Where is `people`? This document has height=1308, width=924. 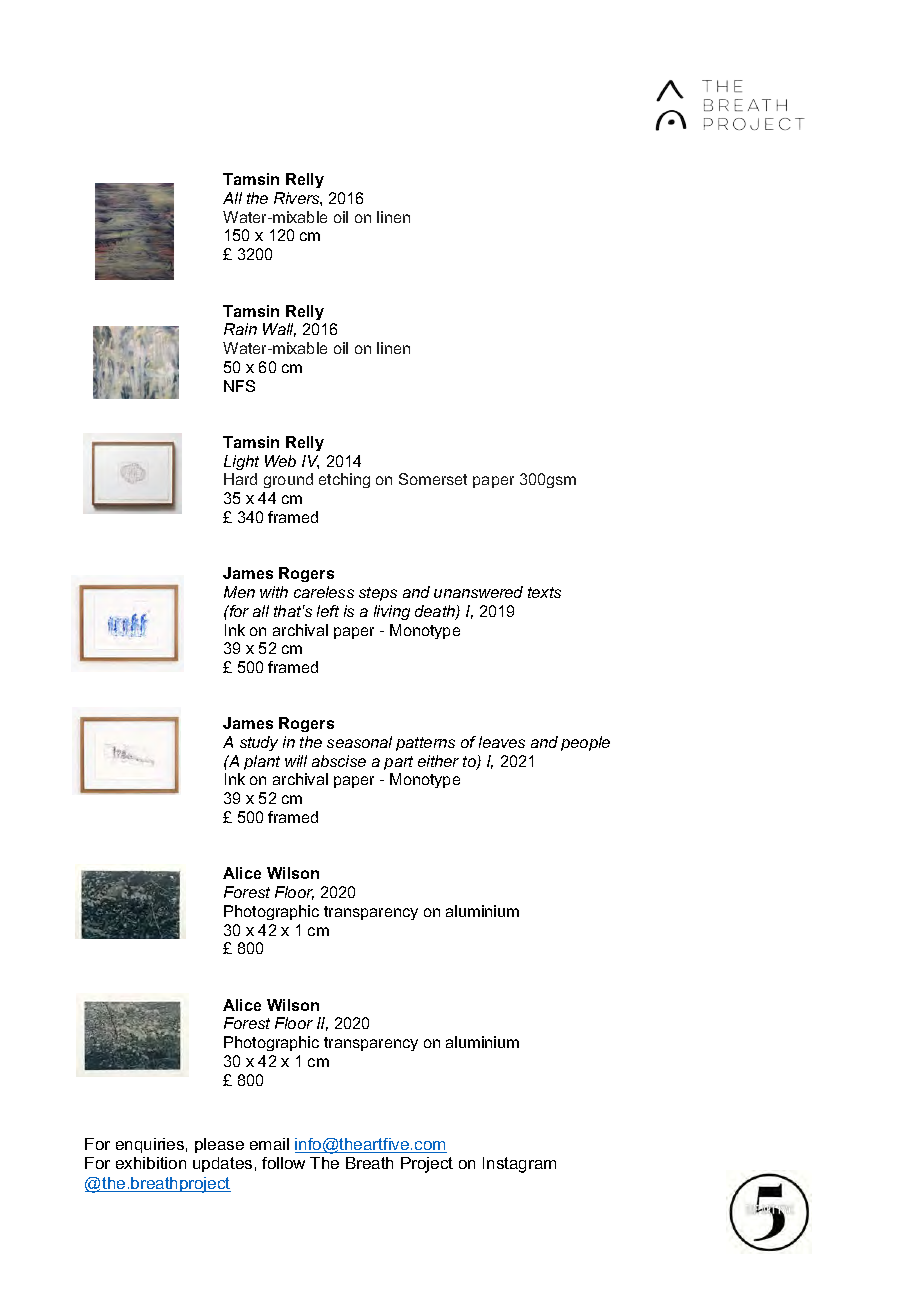
people is located at coordinates (585, 743).
